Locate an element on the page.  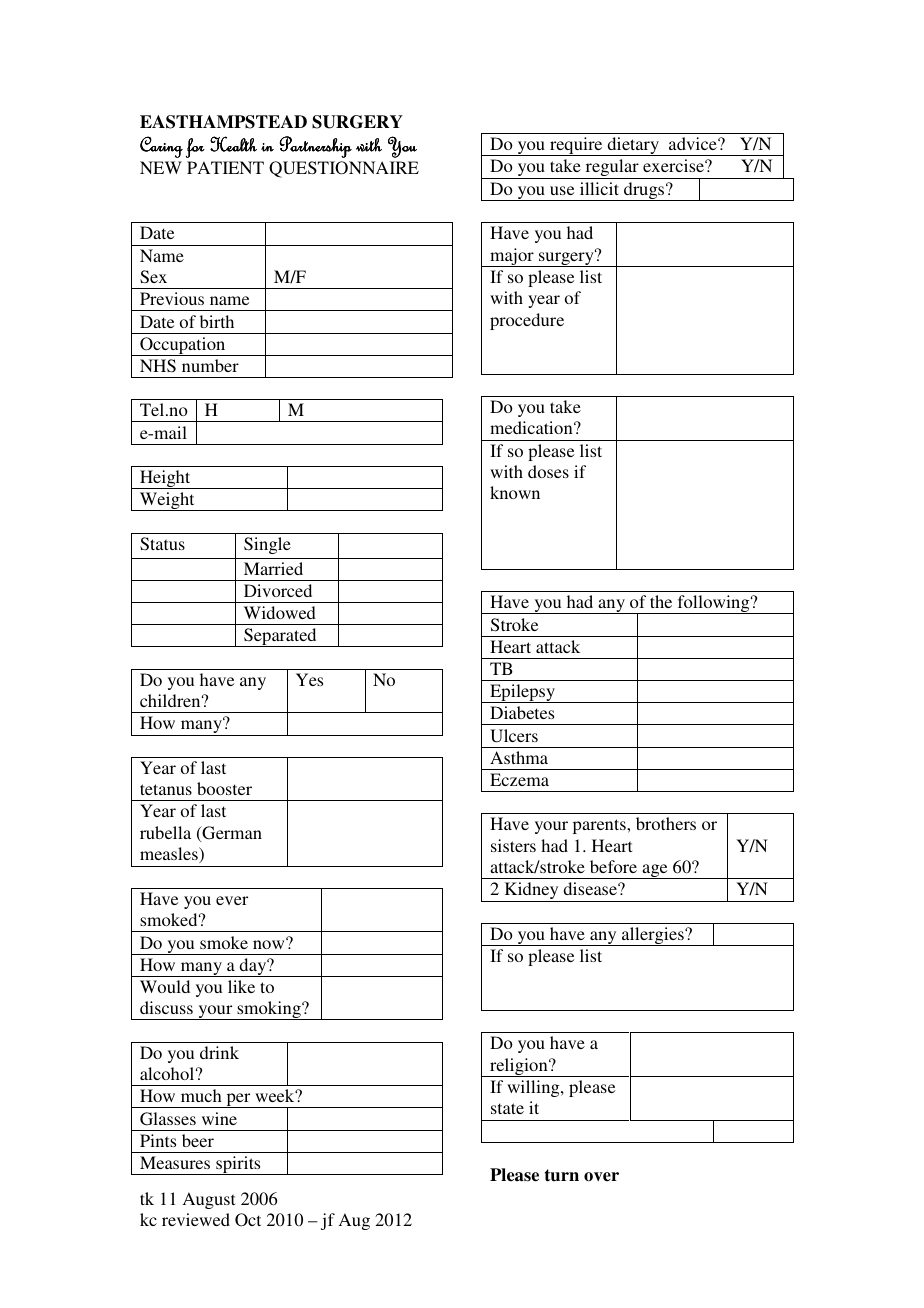
Epilepsy is located at coordinates (523, 693).
